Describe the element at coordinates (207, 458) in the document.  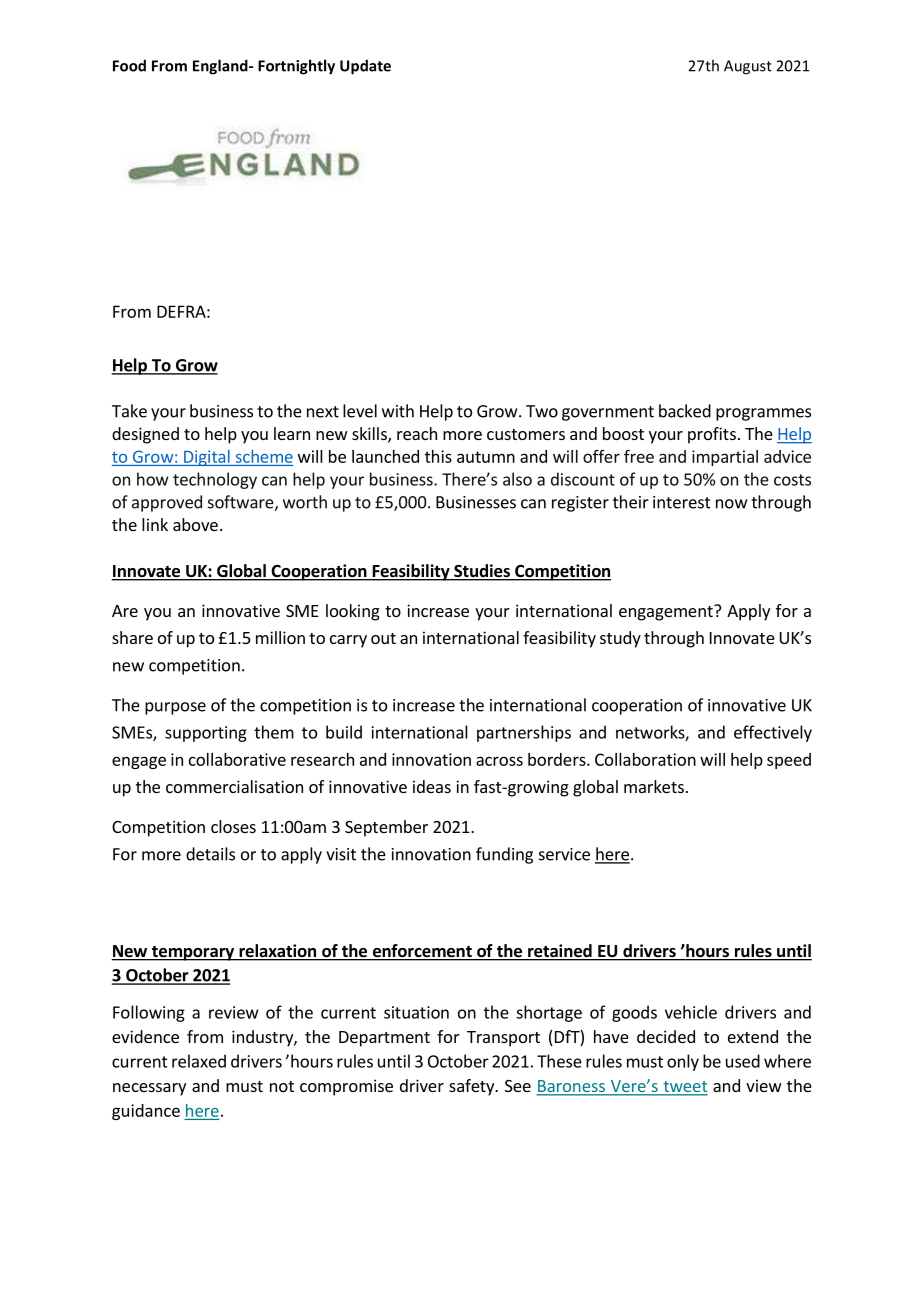
I see `Digital` at that location.
